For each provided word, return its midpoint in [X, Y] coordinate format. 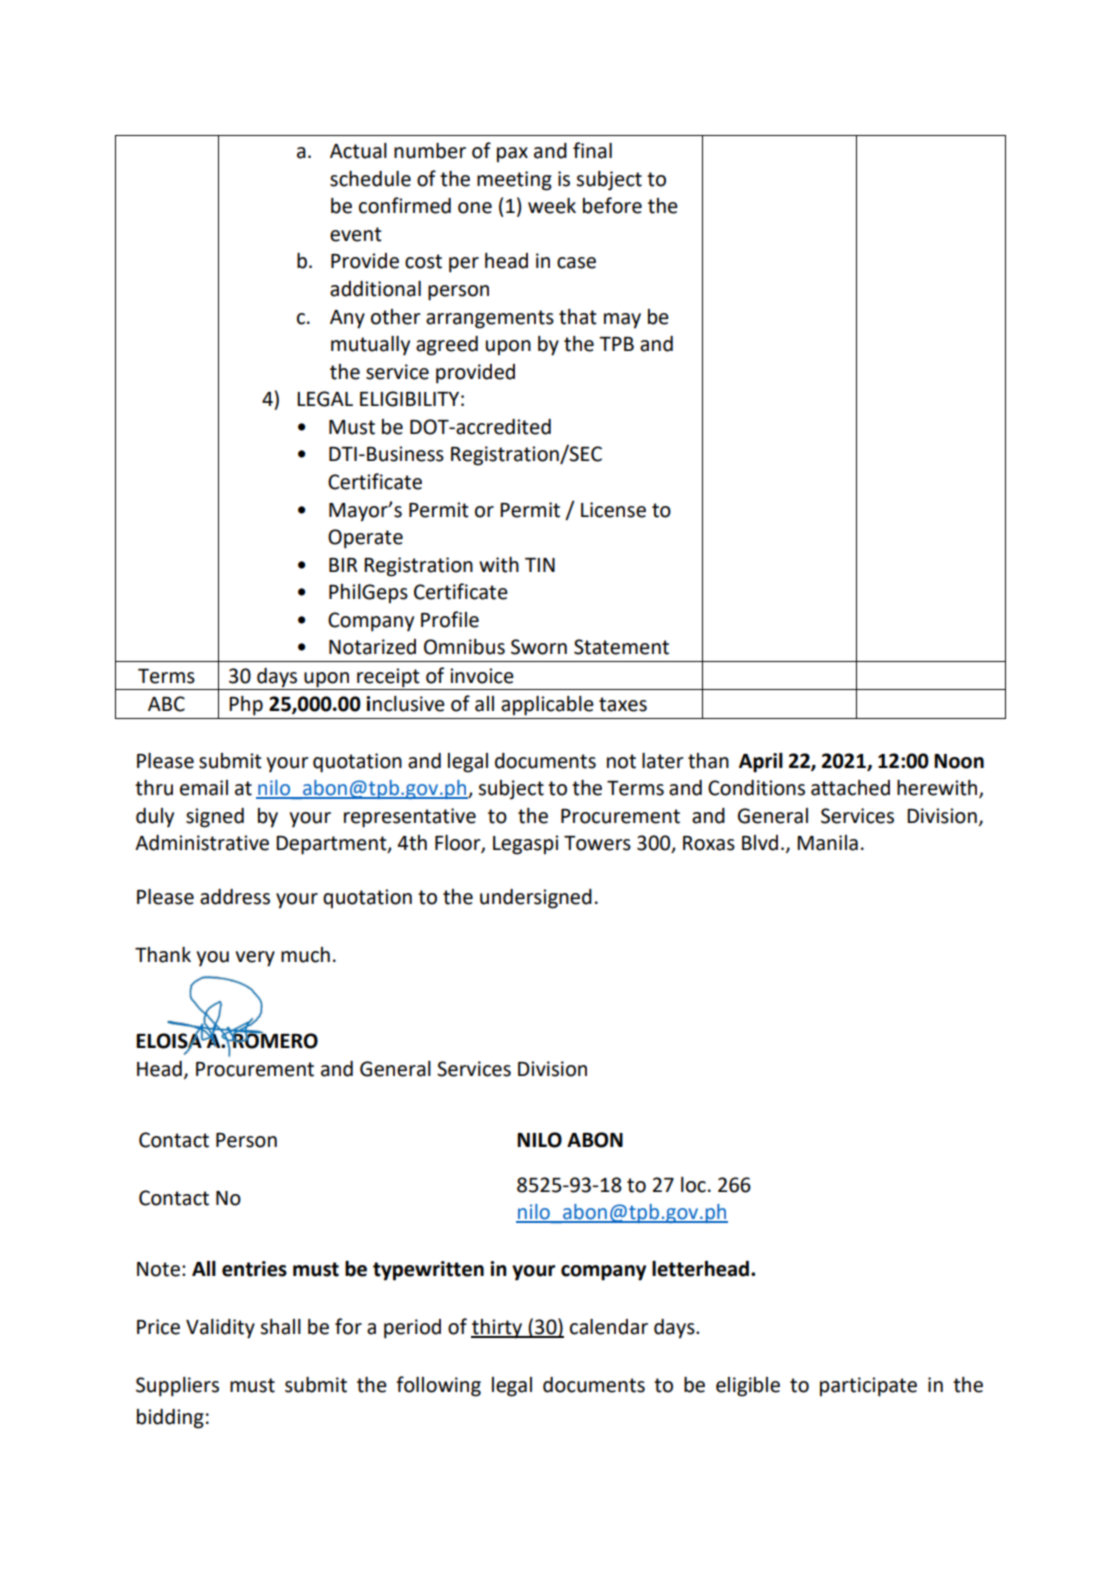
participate [868, 1387]
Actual [358, 151]
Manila [827, 843]
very [255, 959]
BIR [343, 565]
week [552, 206]
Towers [597, 843]
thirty [497, 1329]
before [612, 205]
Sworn [539, 647]
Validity [220, 1329]
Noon [959, 761]
